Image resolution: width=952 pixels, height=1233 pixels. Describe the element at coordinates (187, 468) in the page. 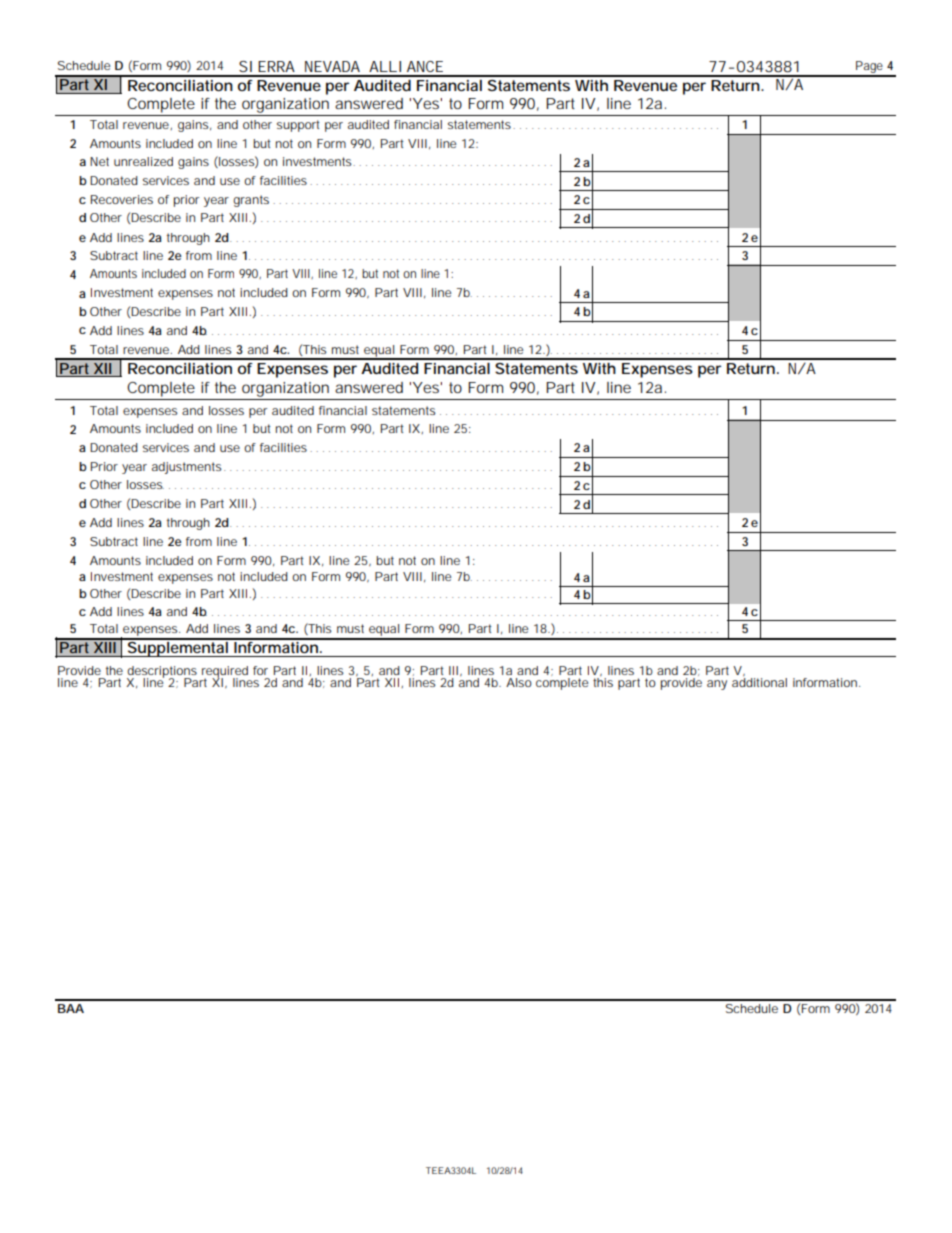

I see `adjustments` at that location.
